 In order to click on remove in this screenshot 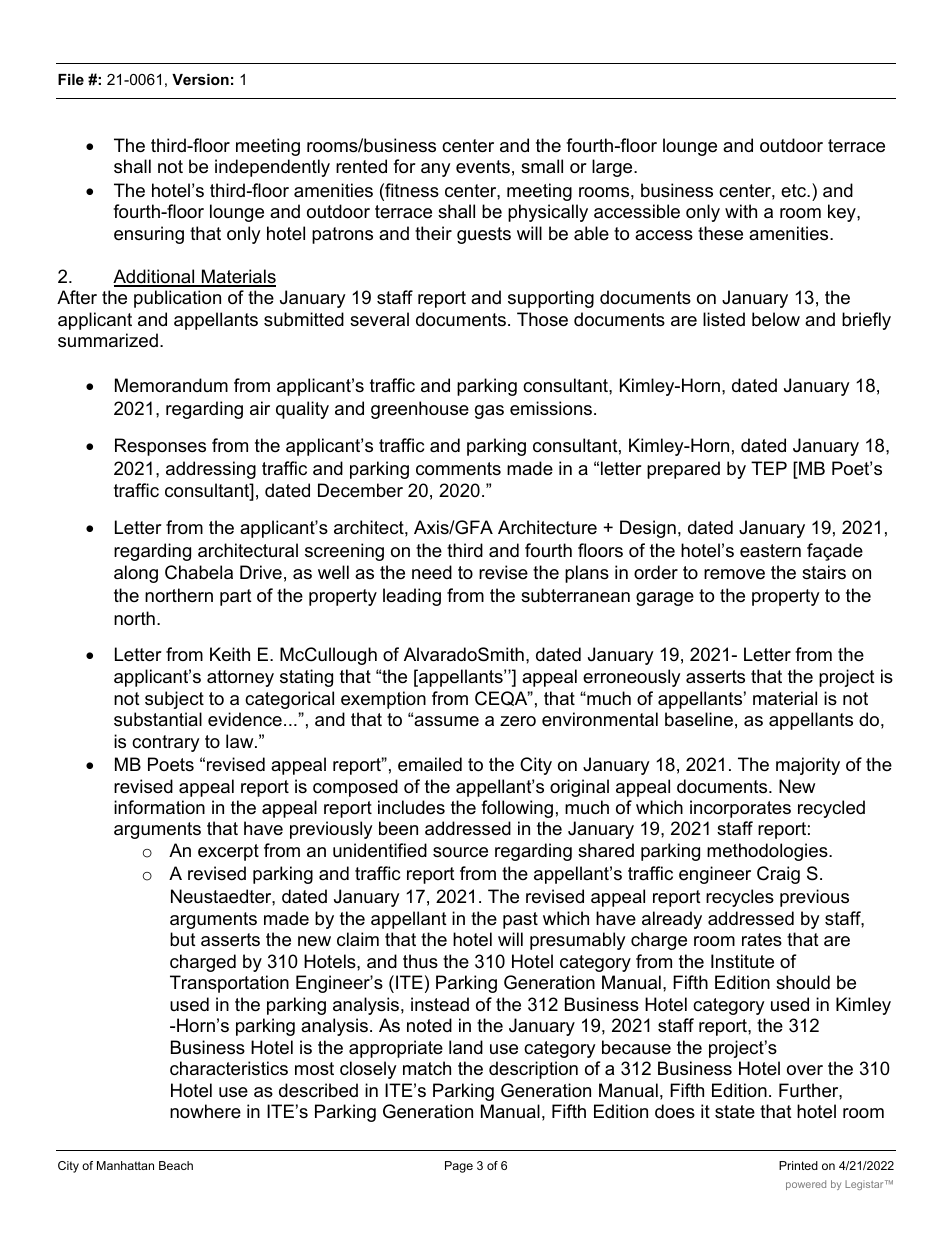, I will do `click(734, 574)`.
